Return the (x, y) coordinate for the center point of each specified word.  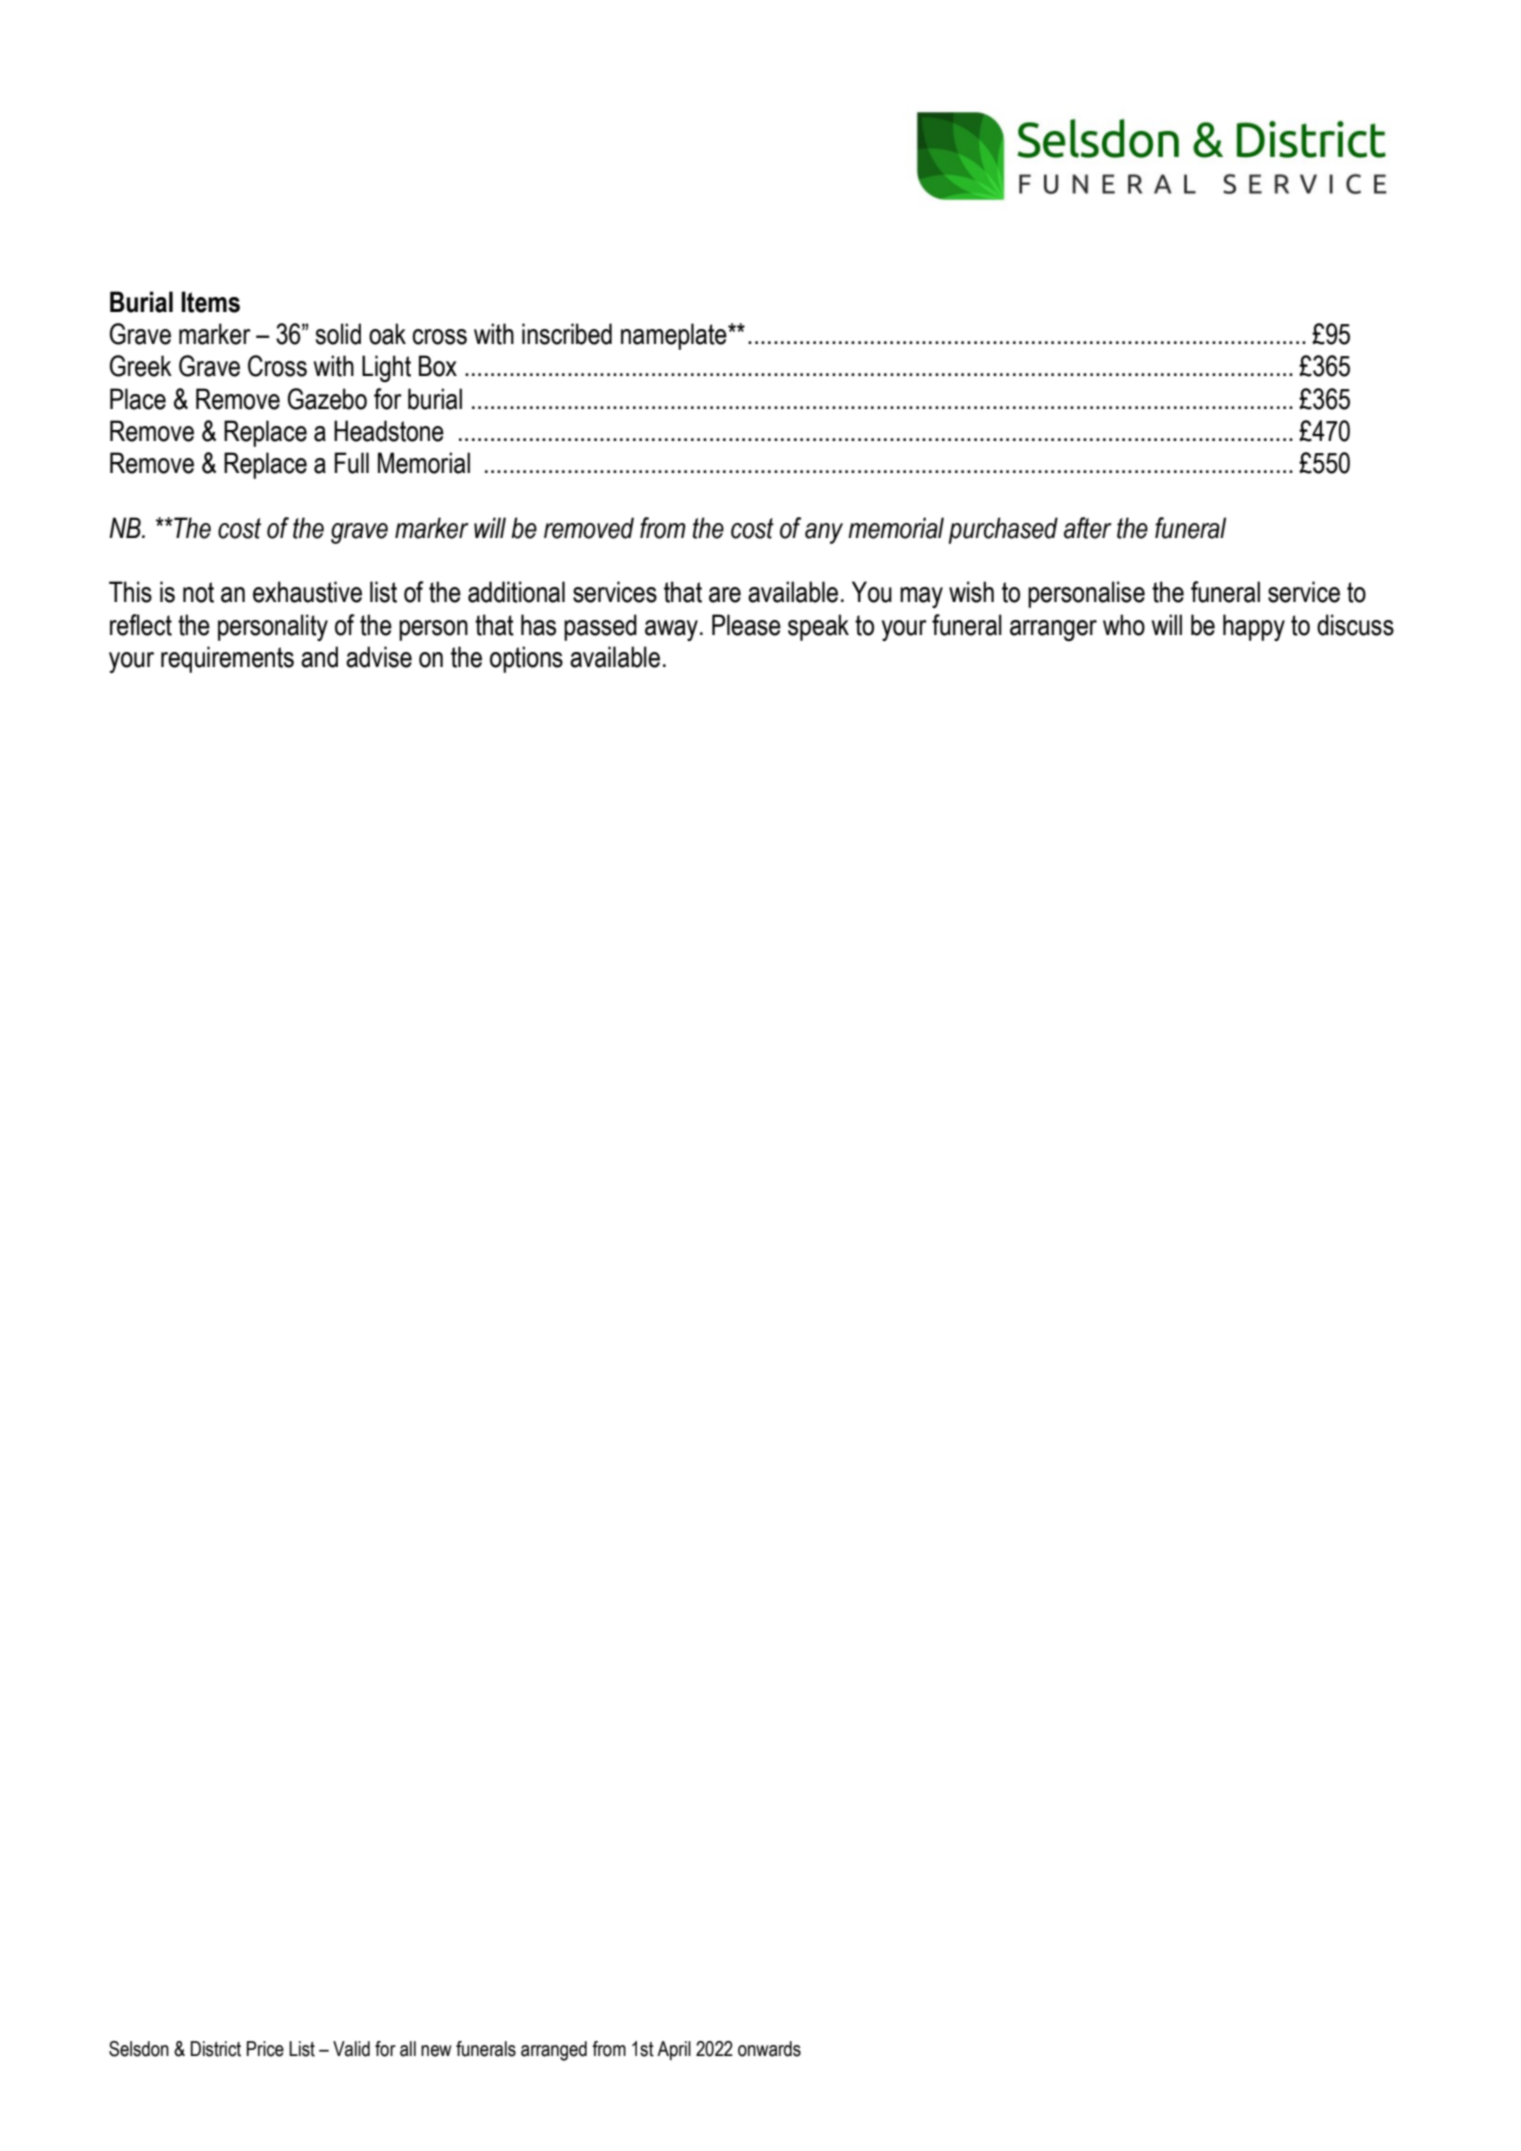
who (1124, 625)
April (674, 2050)
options (526, 659)
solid (338, 334)
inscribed (567, 334)
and (319, 657)
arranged (554, 2051)
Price (265, 2049)
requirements (227, 659)
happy (1254, 627)
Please (746, 625)
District (215, 2049)
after (1088, 528)
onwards (769, 2049)
